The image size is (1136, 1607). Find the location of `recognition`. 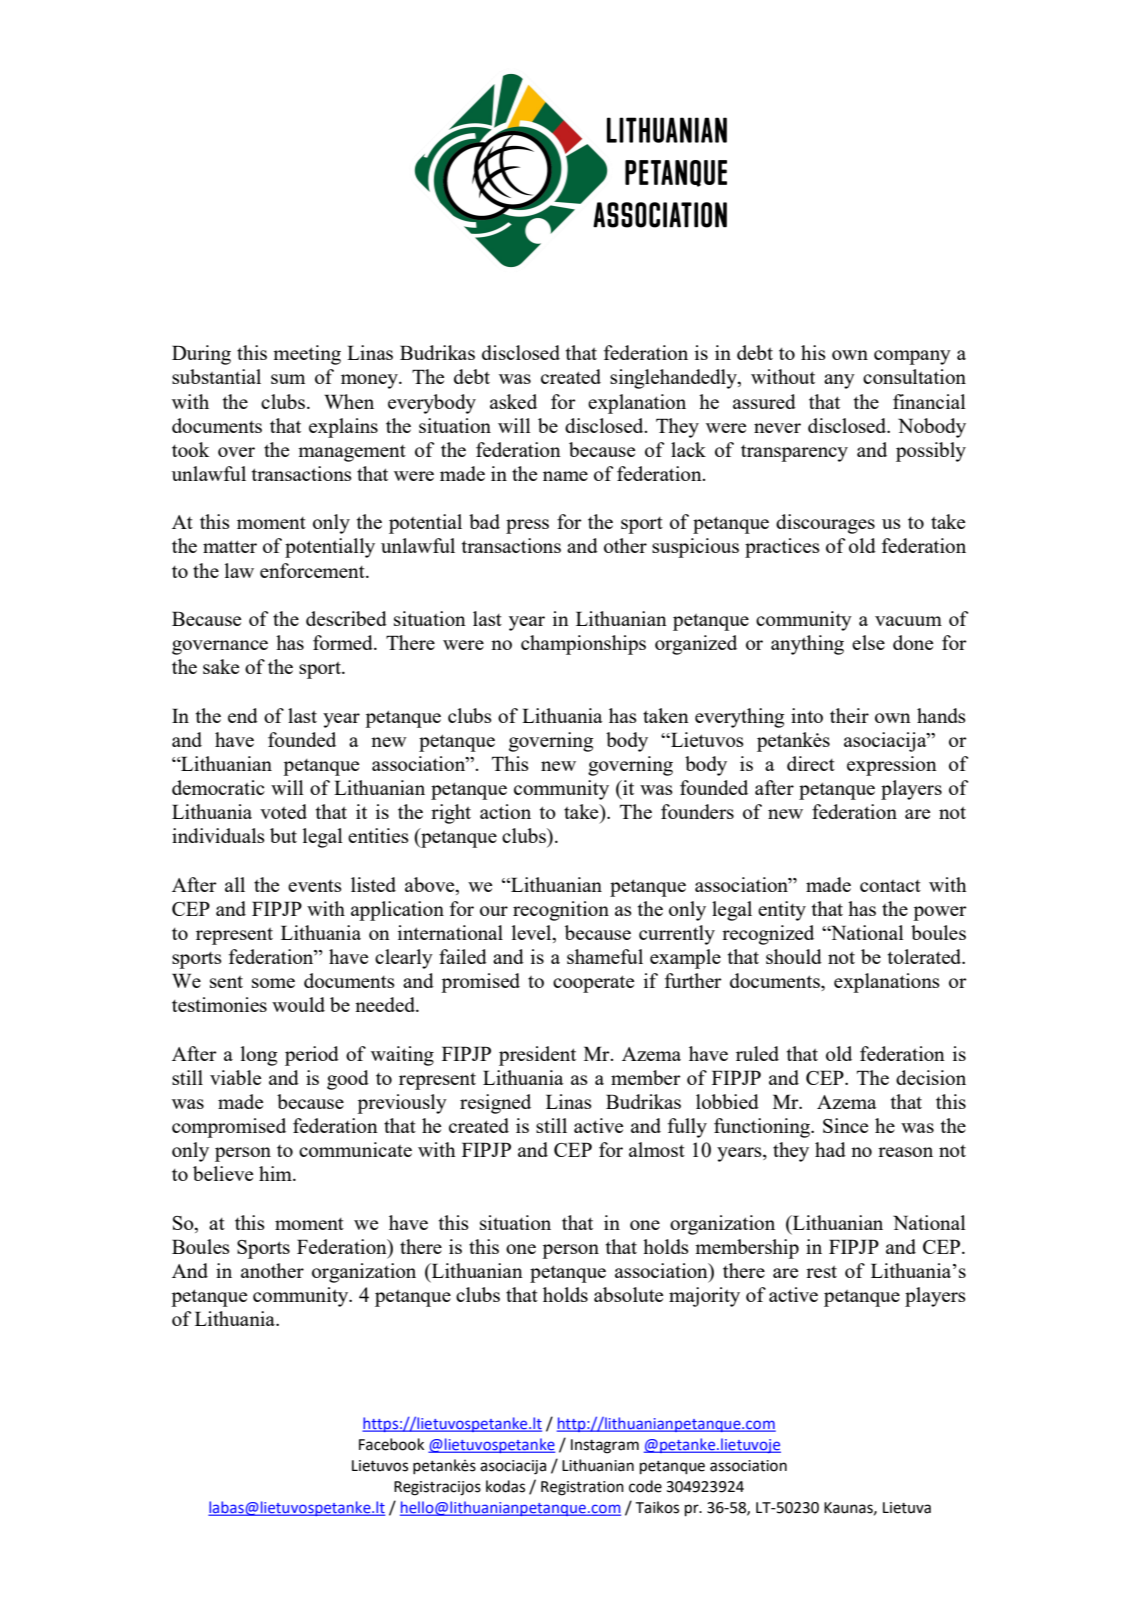

recognition is located at coordinates (561, 911).
